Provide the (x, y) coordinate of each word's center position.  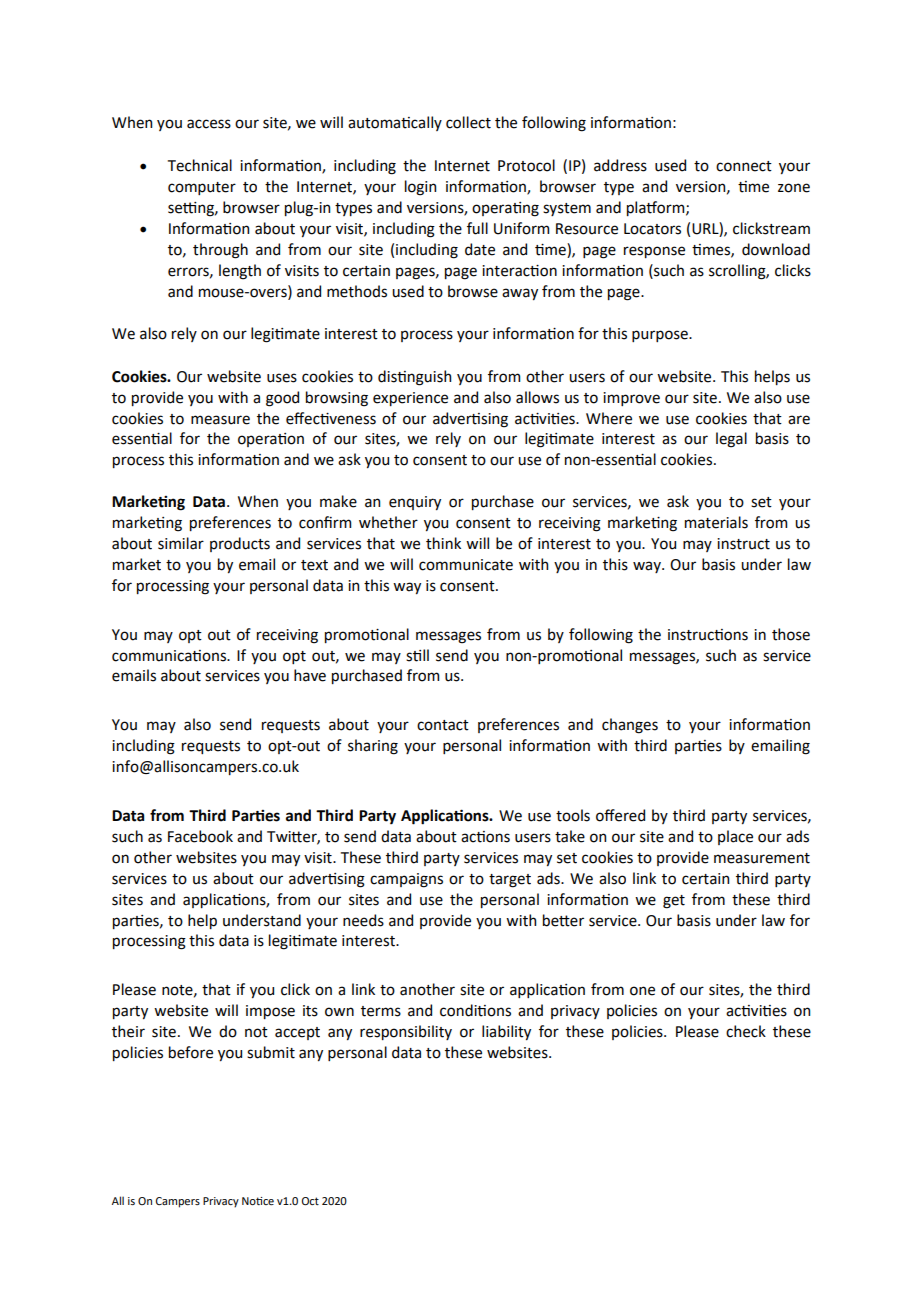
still (417, 655)
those (791, 634)
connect (744, 166)
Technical (200, 165)
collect (468, 122)
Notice (258, 1201)
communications (170, 656)
